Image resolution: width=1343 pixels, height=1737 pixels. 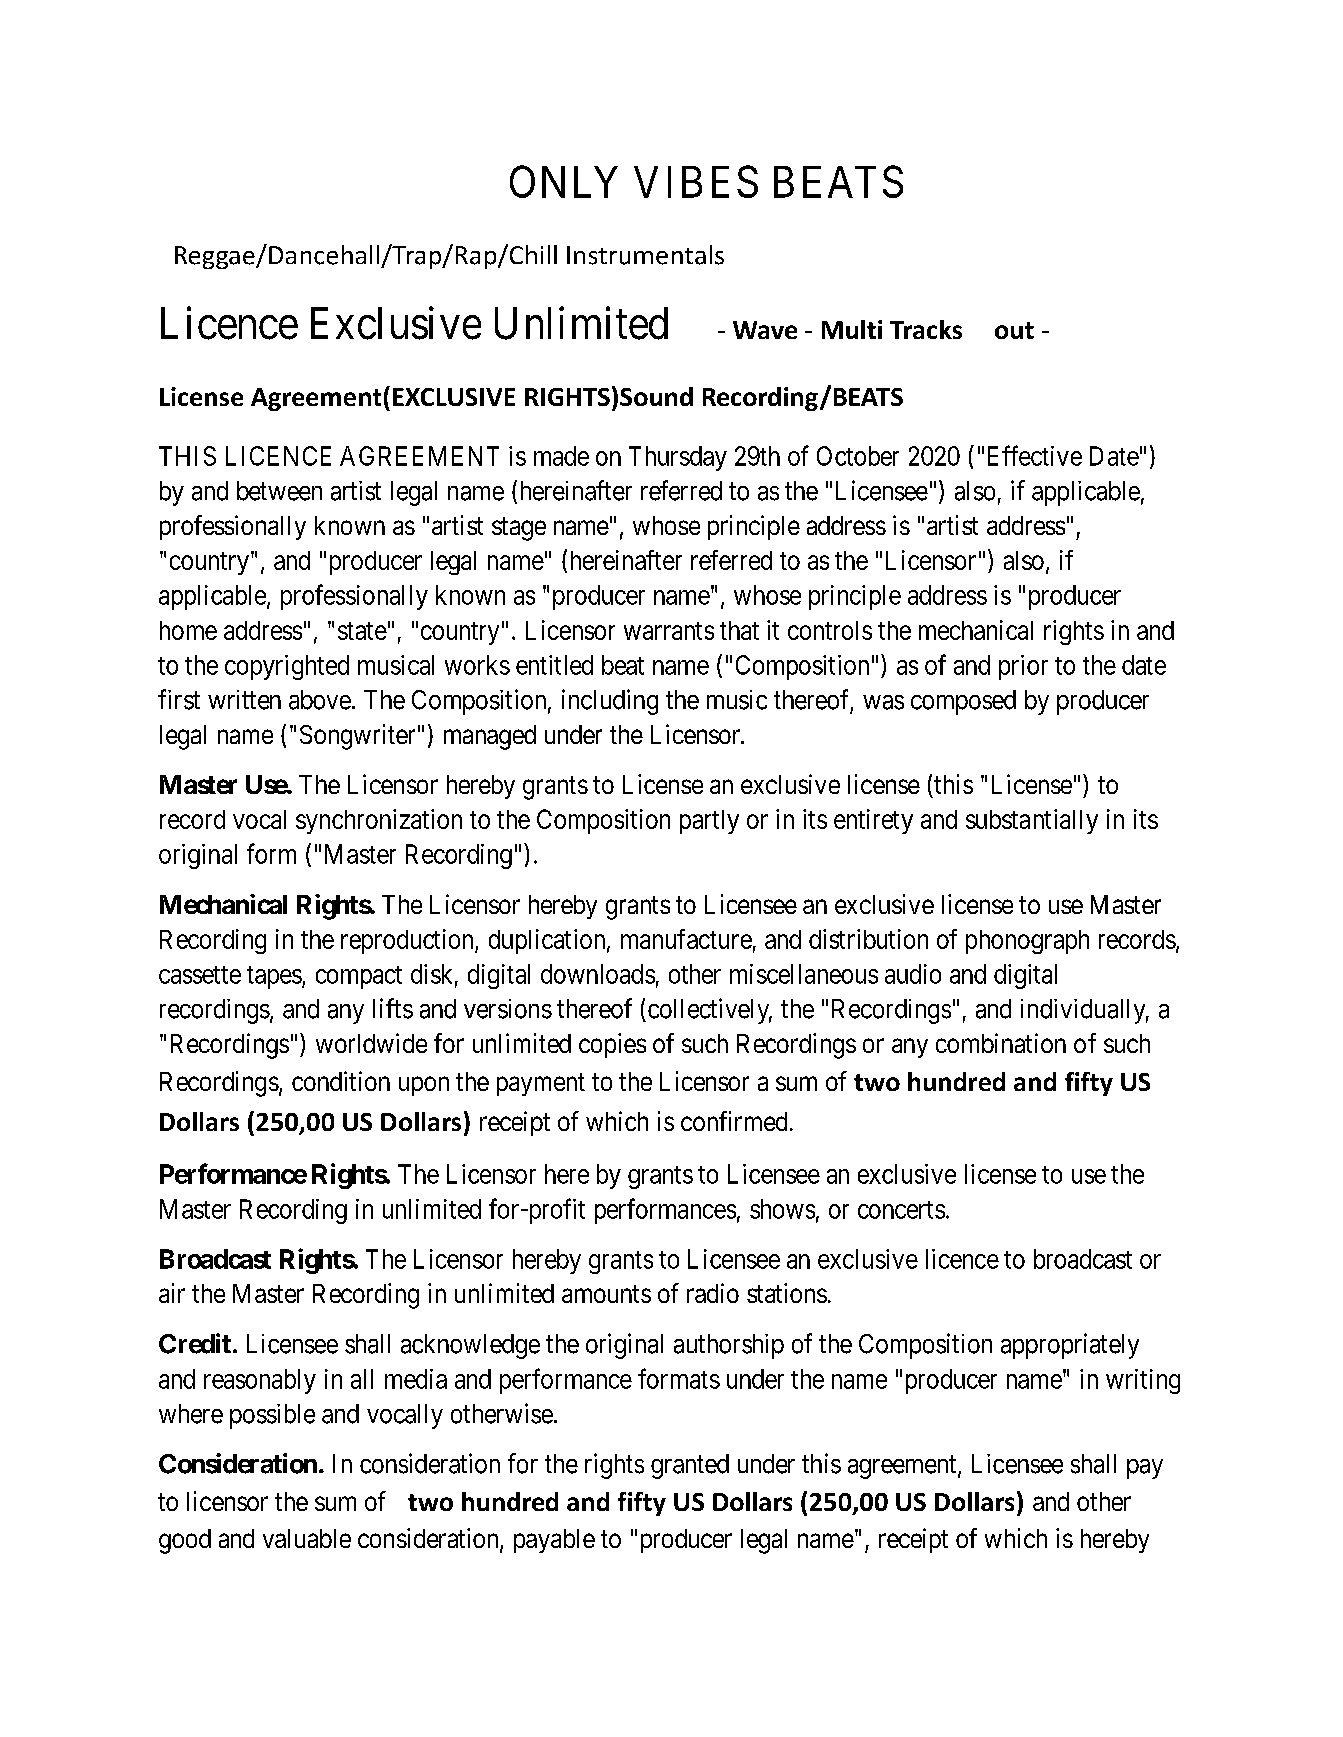 I want to click on Instrumentals, so click(x=645, y=255).
